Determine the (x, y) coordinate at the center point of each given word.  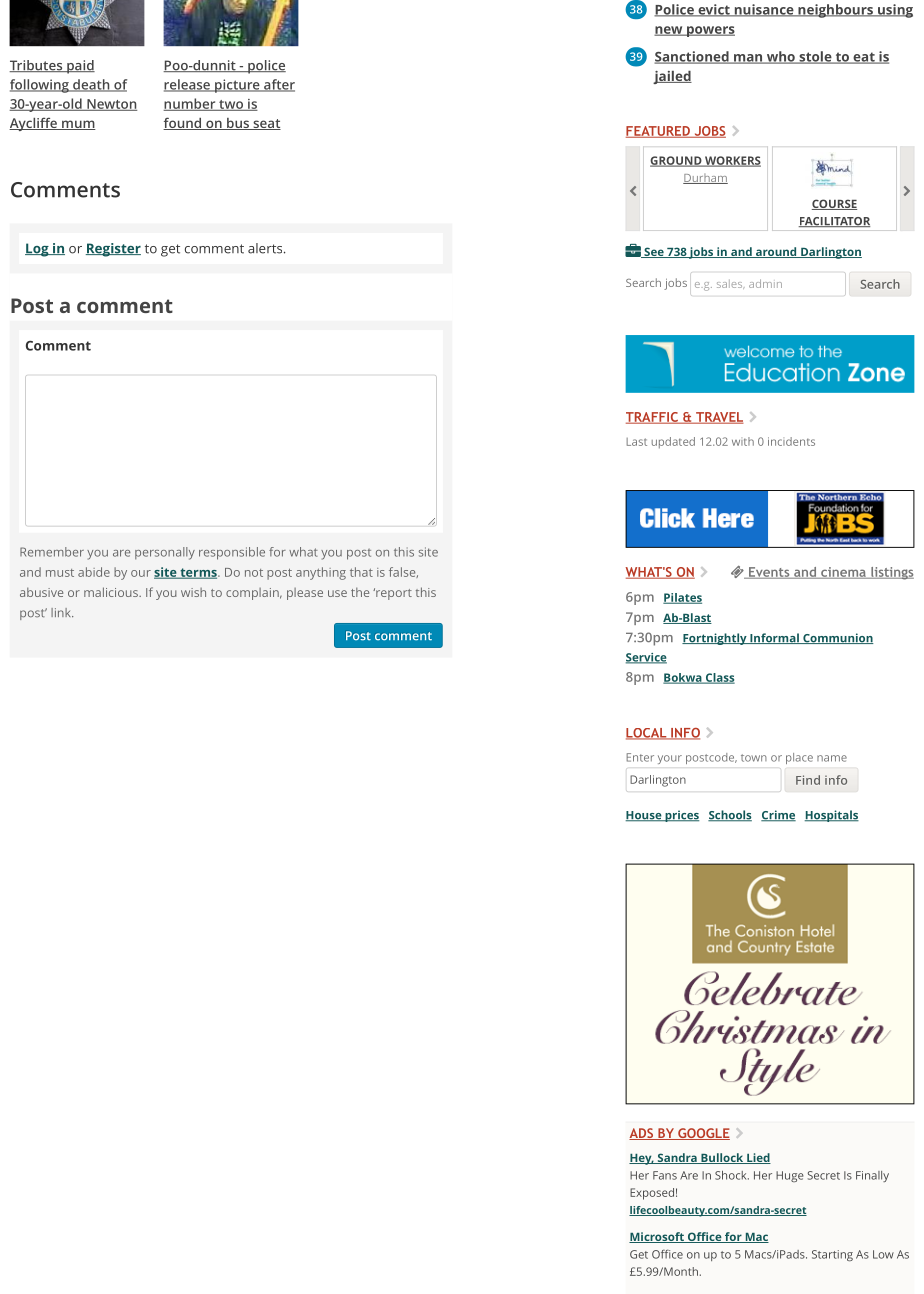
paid (80, 67)
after (278, 85)
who (780, 57)
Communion (837, 638)
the (360, 592)
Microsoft (657, 1237)
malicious (112, 592)
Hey (641, 1159)
